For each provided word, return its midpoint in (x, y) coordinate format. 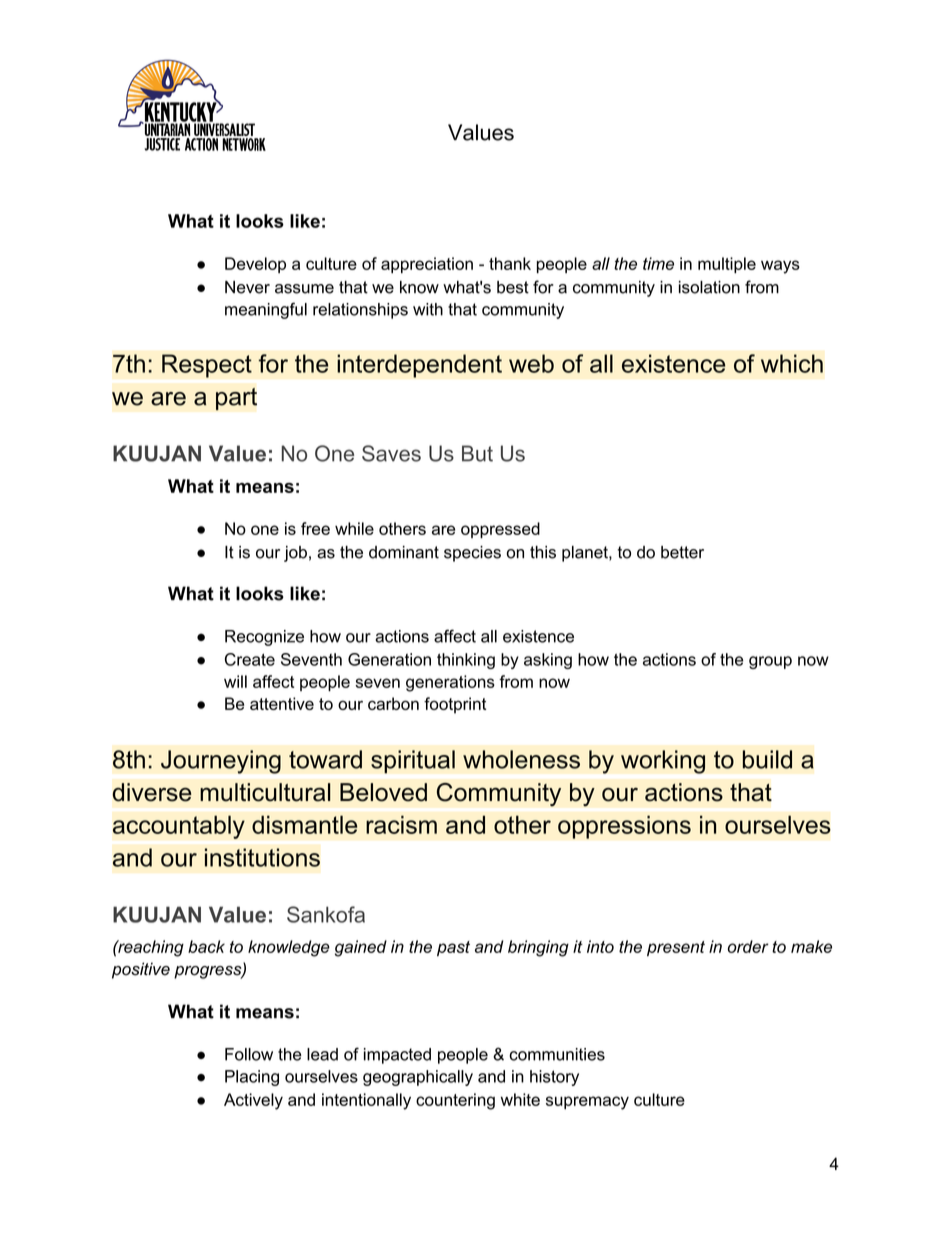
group (770, 662)
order (748, 946)
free (315, 528)
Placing (252, 1078)
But (477, 453)
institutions (262, 857)
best (513, 287)
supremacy (587, 1103)
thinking (466, 661)
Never (247, 287)
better (682, 552)
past (453, 949)
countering (455, 1101)
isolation (709, 287)
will (235, 681)
